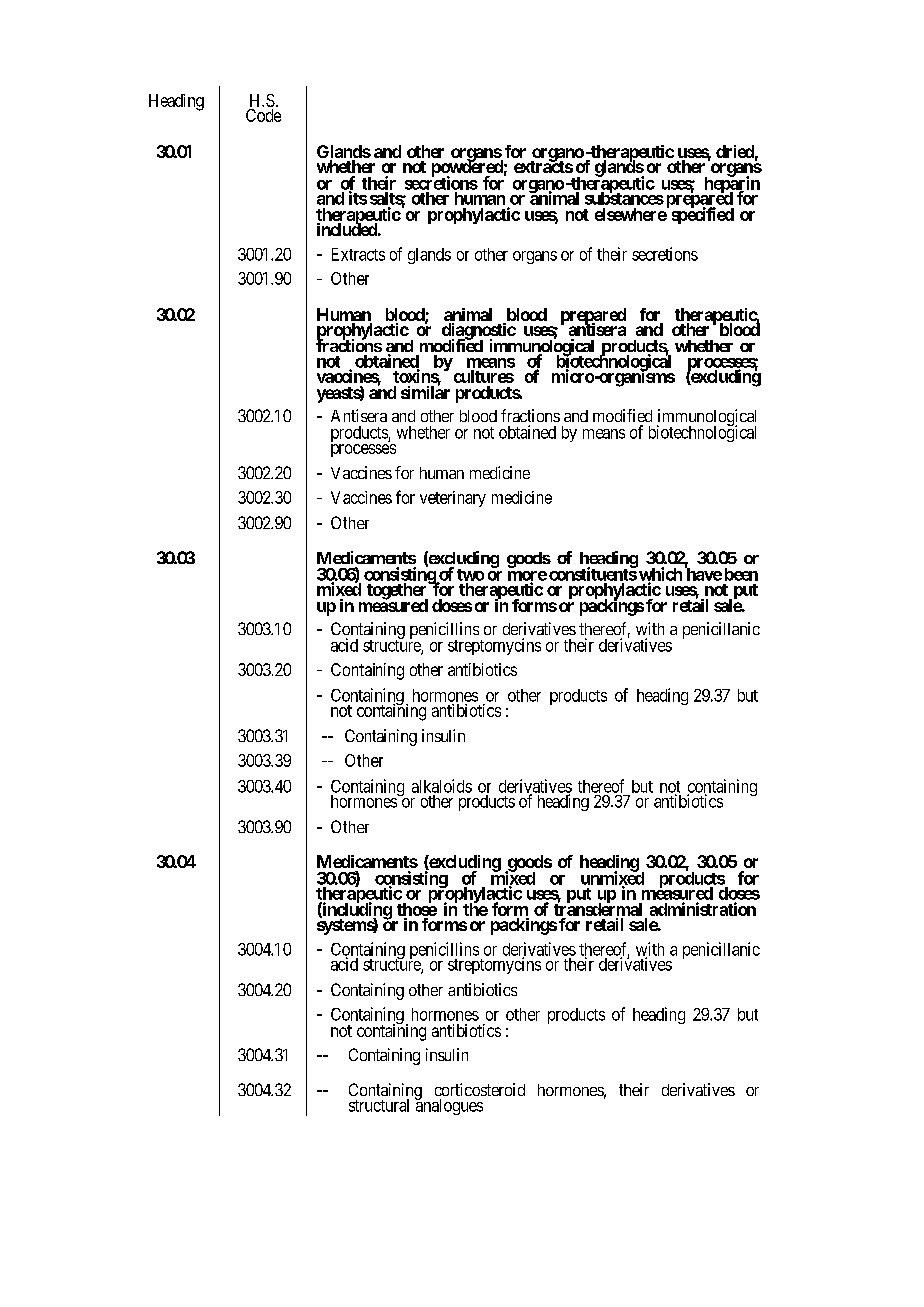 The height and width of the image is (1307, 924). I want to click on specified, so click(703, 215).
